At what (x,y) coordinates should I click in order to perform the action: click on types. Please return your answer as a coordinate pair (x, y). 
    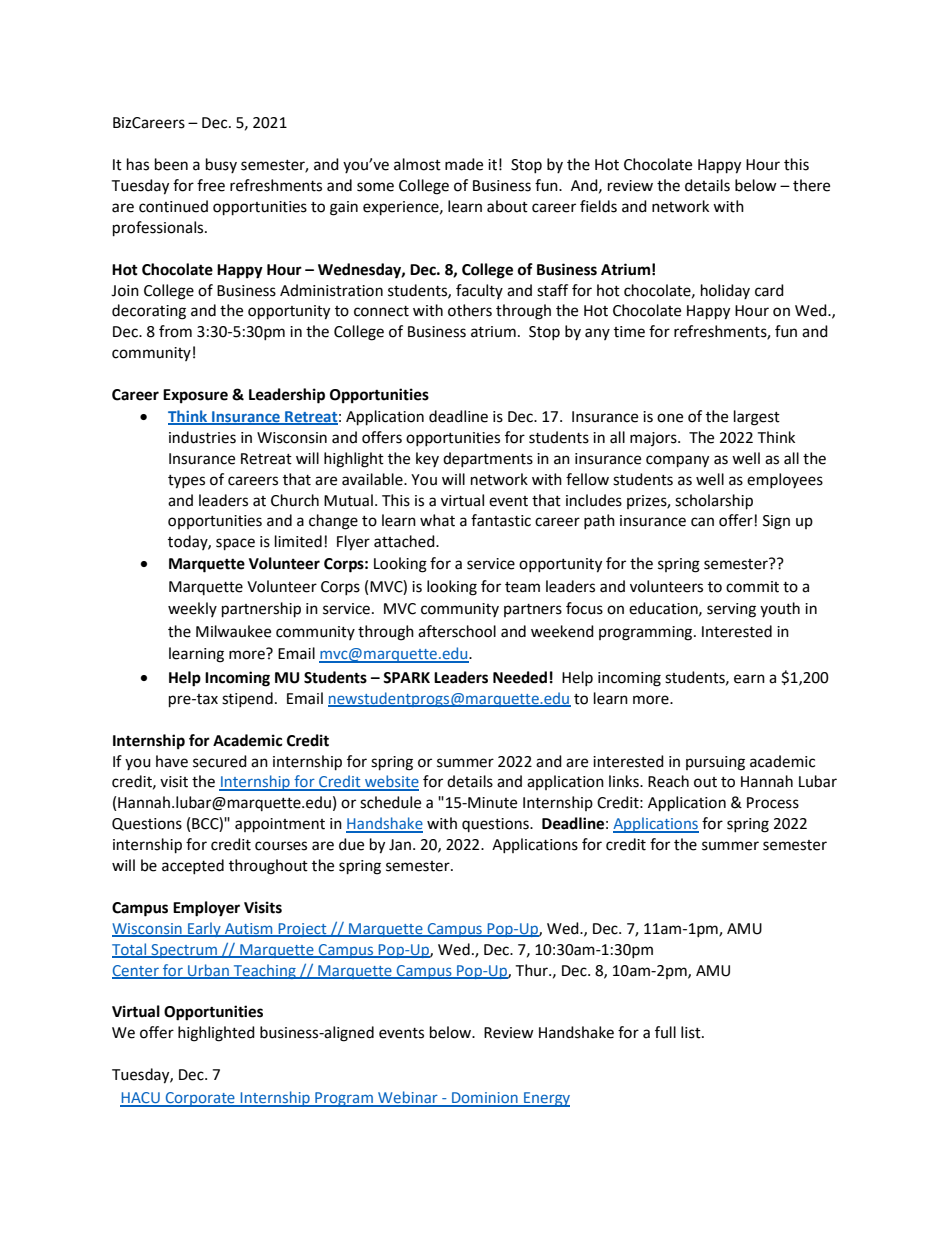
    Looking at the image, I should click on (186, 482).
